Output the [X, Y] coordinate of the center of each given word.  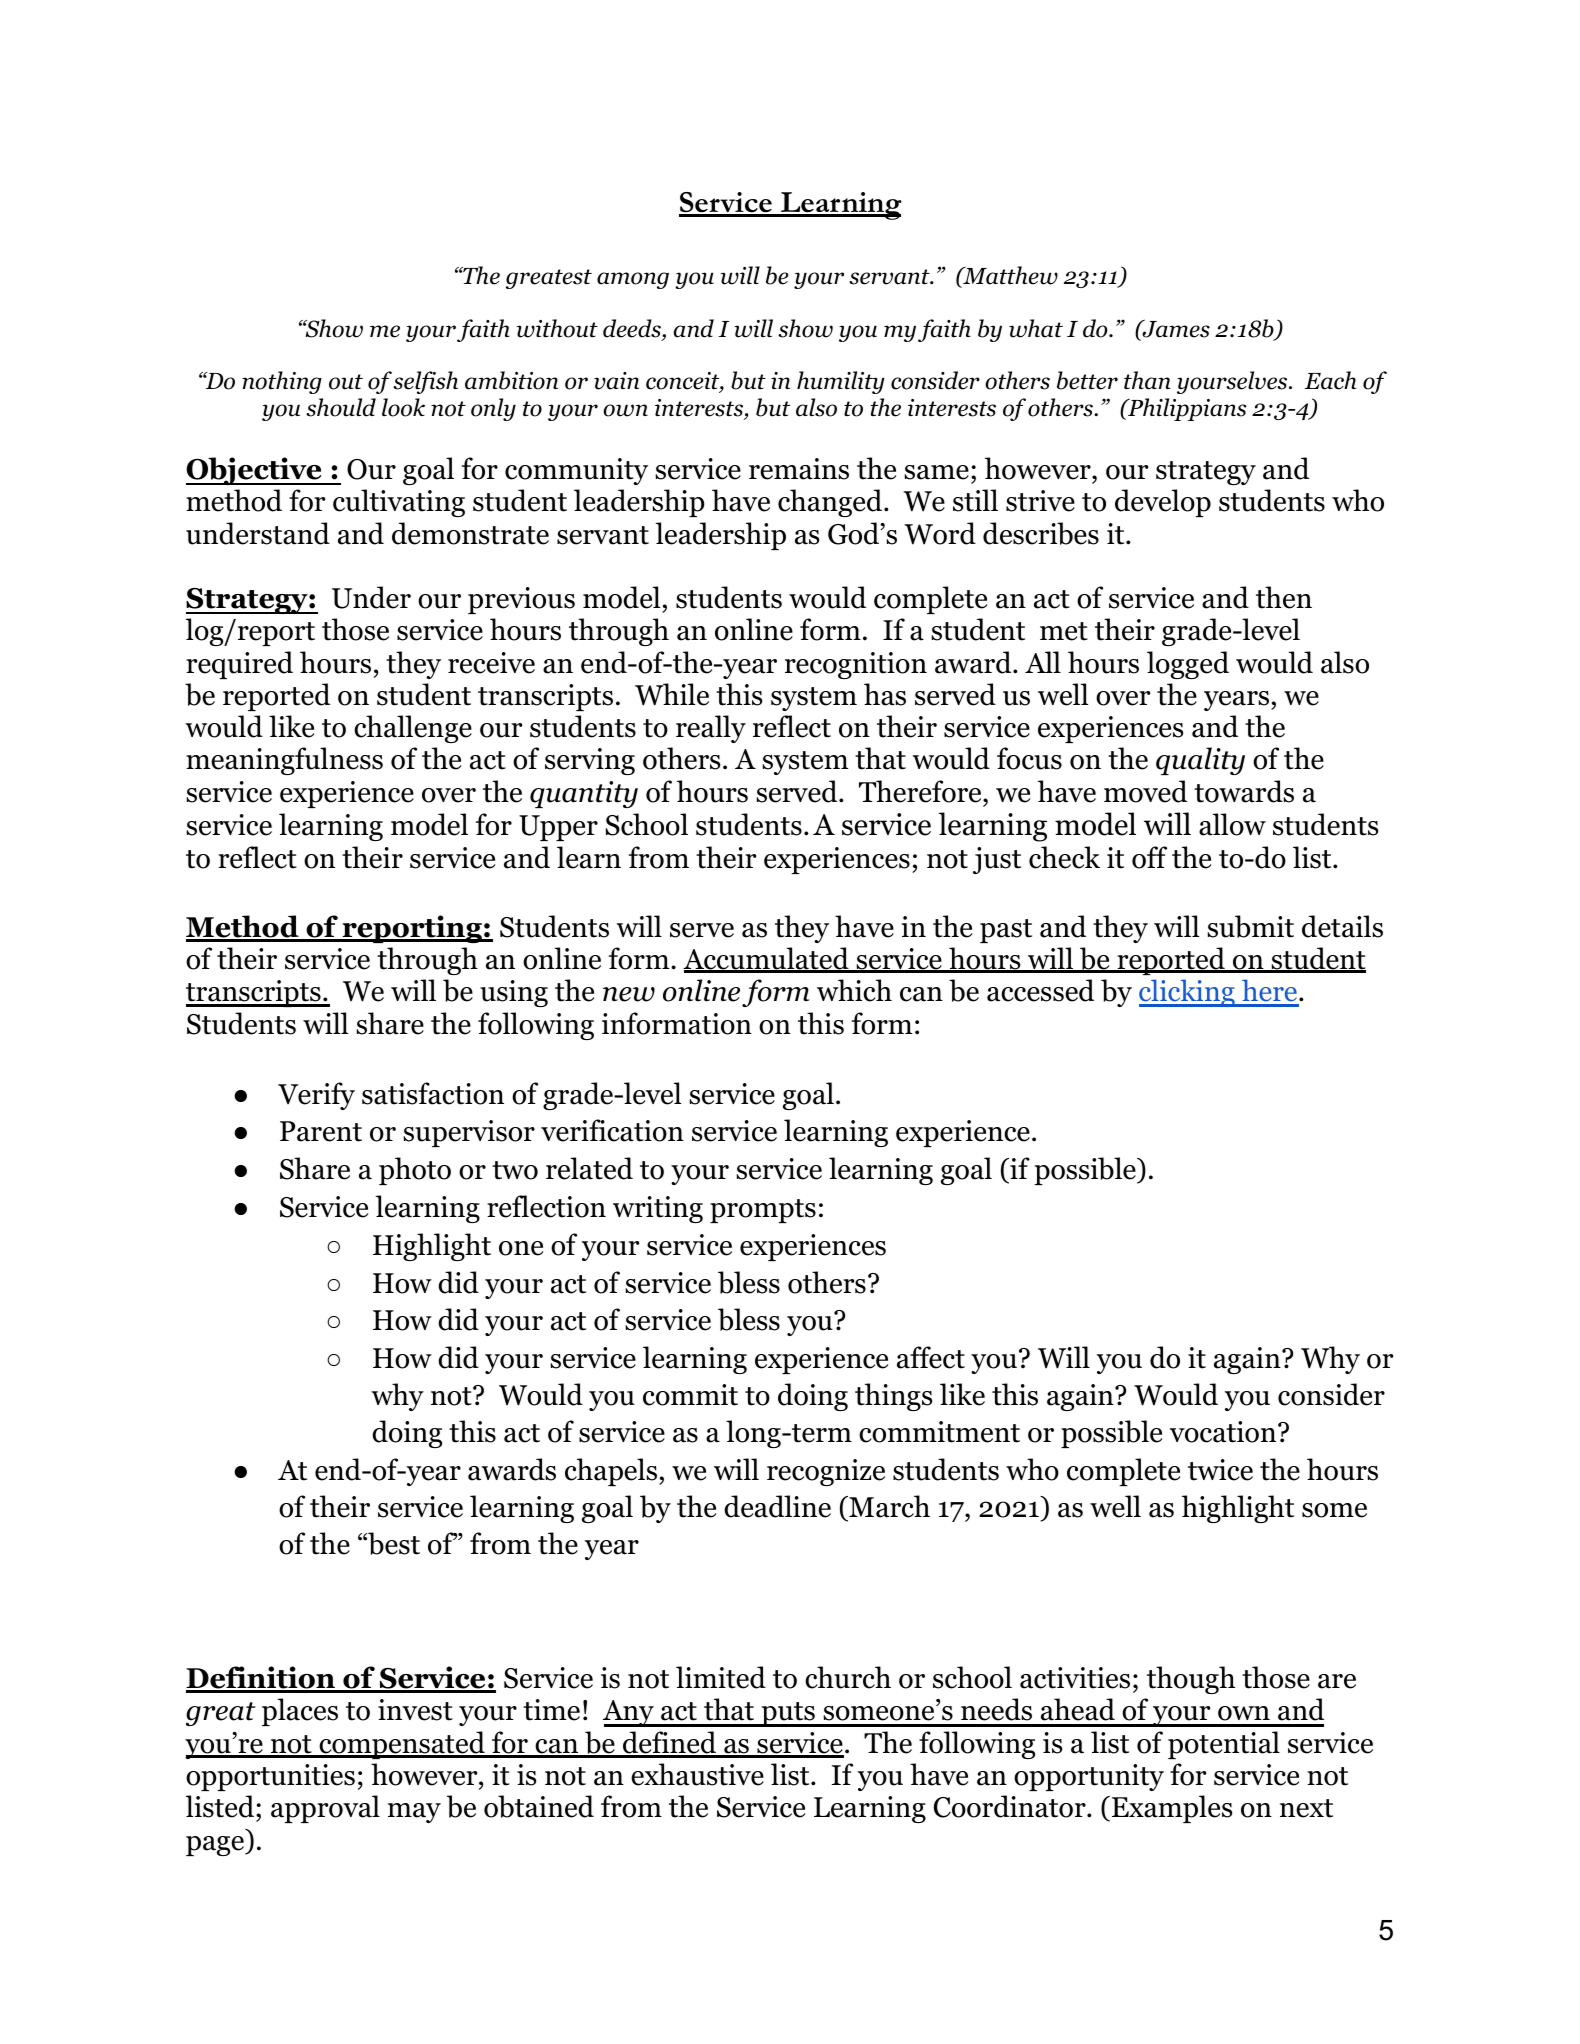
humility [841, 382]
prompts [763, 1211]
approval [325, 1809]
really [711, 729]
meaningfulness [284, 761]
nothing [282, 382]
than [1147, 380]
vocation [1224, 1432]
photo [415, 1171]
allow [1232, 824]
